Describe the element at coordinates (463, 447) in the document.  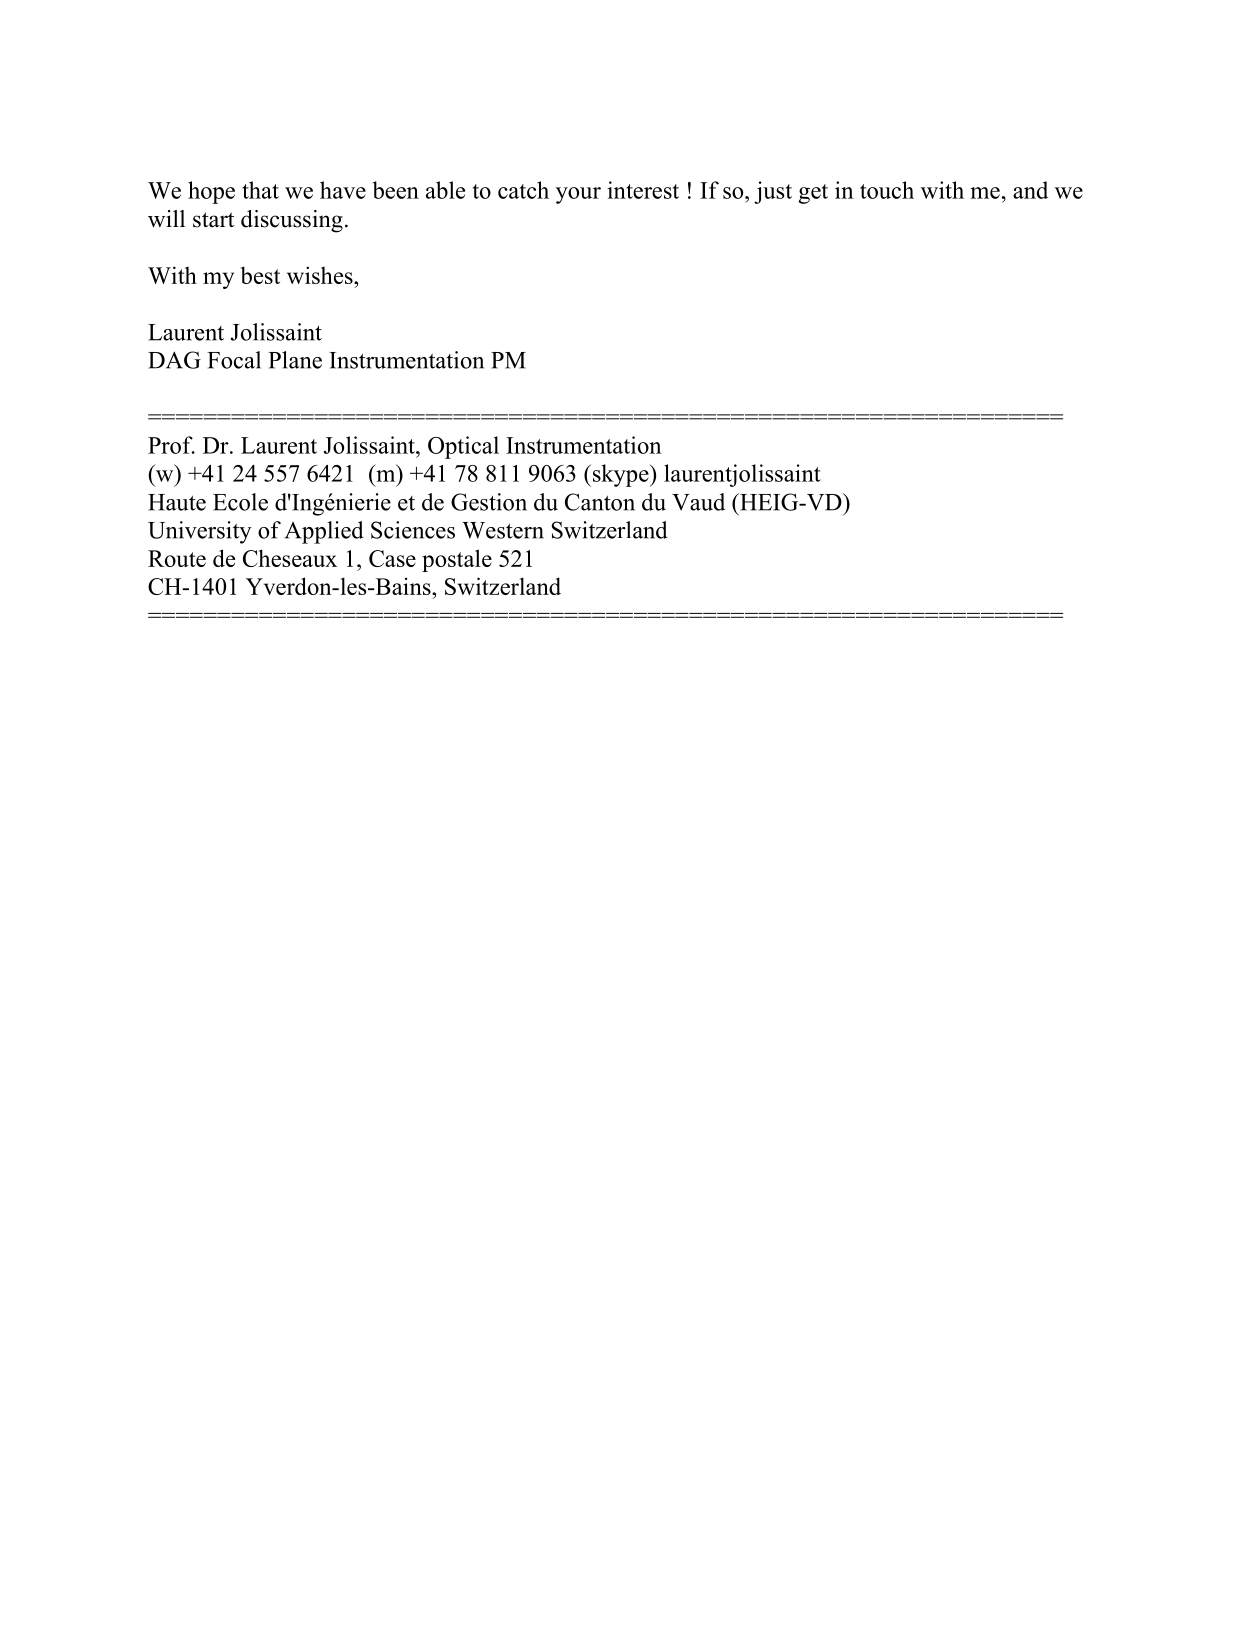
I see `Optical` at that location.
